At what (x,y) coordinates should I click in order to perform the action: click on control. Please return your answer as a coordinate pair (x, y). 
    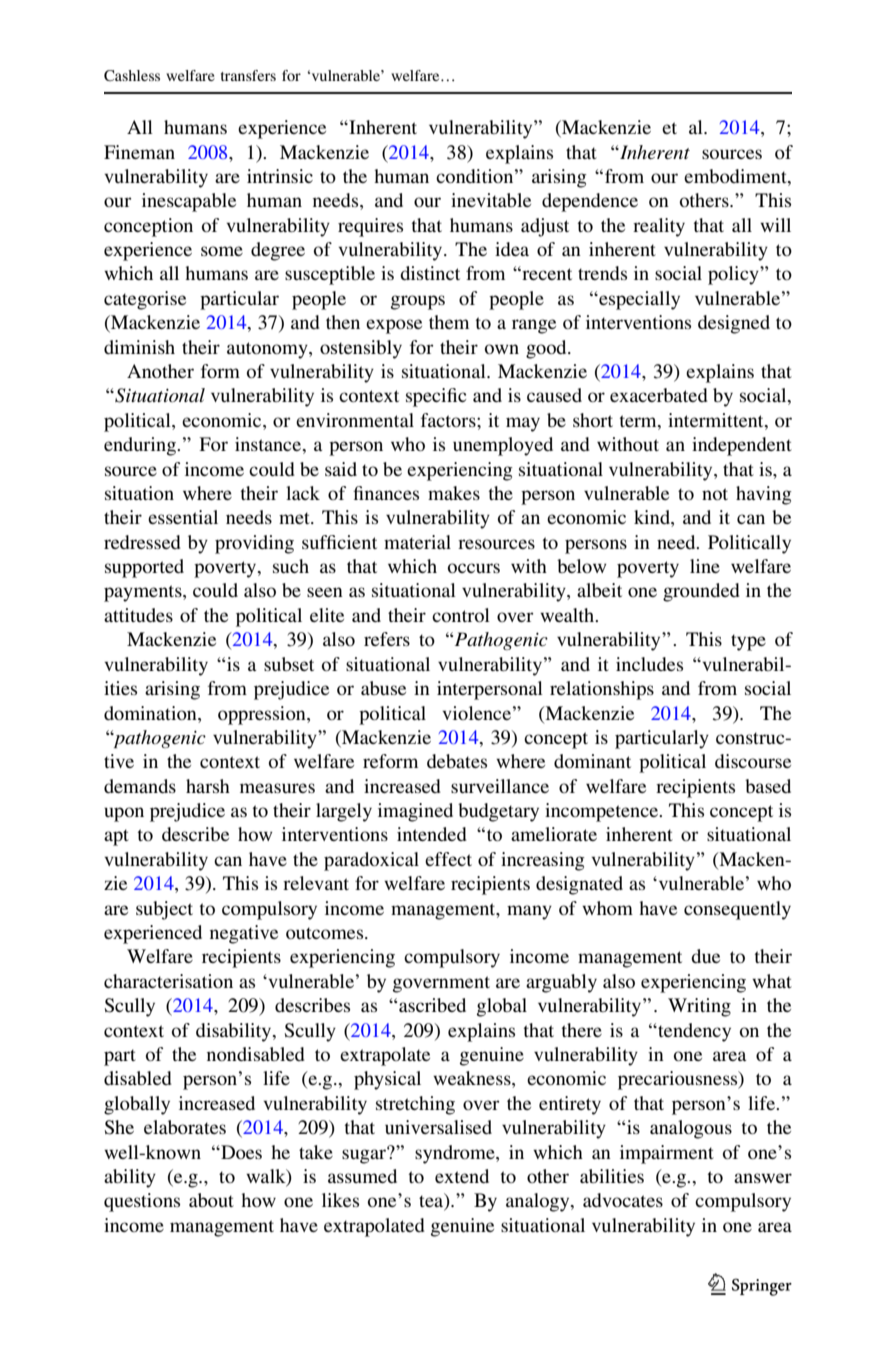
    Looking at the image, I should click on (461, 615).
